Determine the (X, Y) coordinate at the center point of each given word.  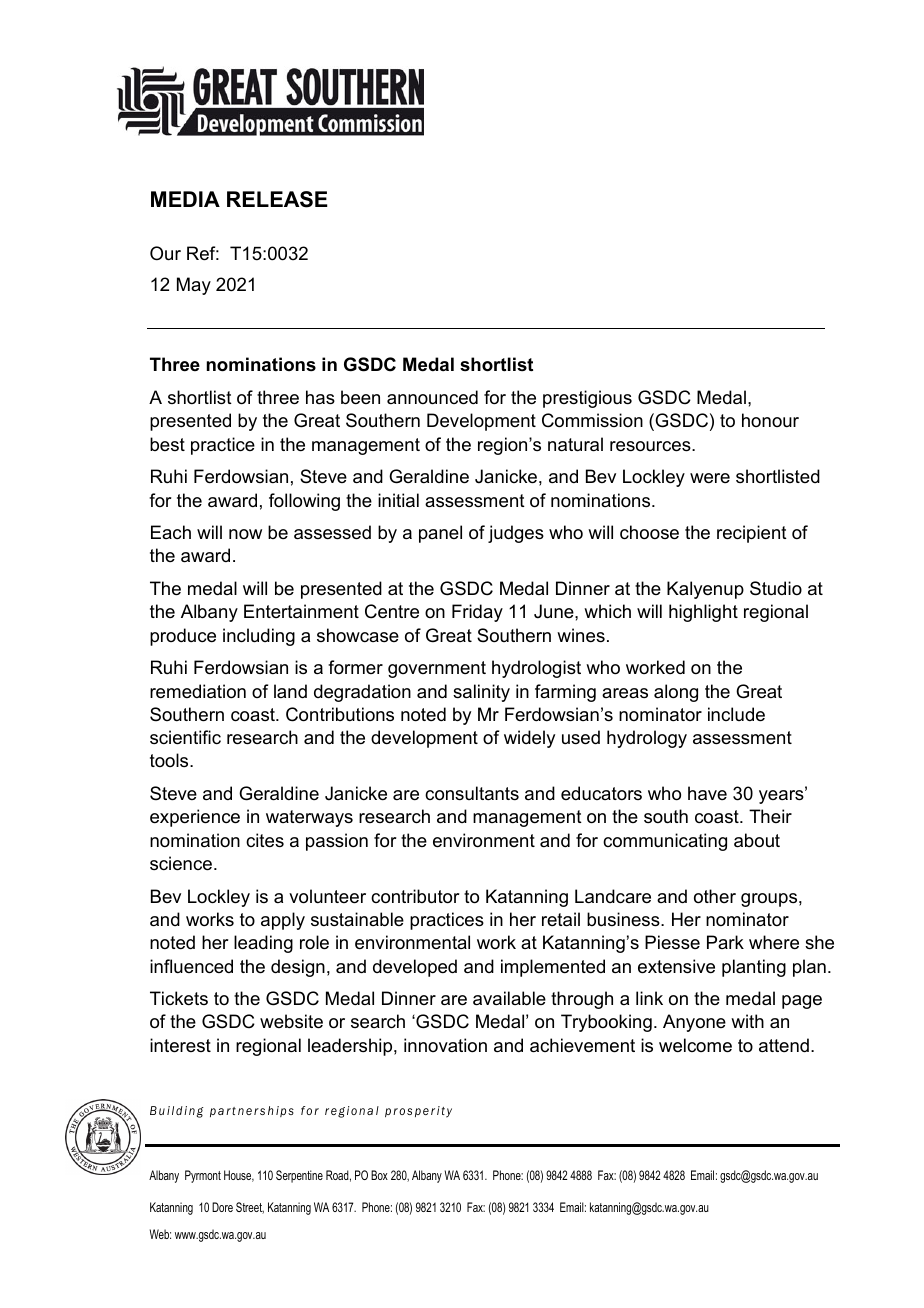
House (239, 1176)
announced (432, 397)
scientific (185, 737)
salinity (481, 693)
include (736, 714)
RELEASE (277, 199)
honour (770, 420)
